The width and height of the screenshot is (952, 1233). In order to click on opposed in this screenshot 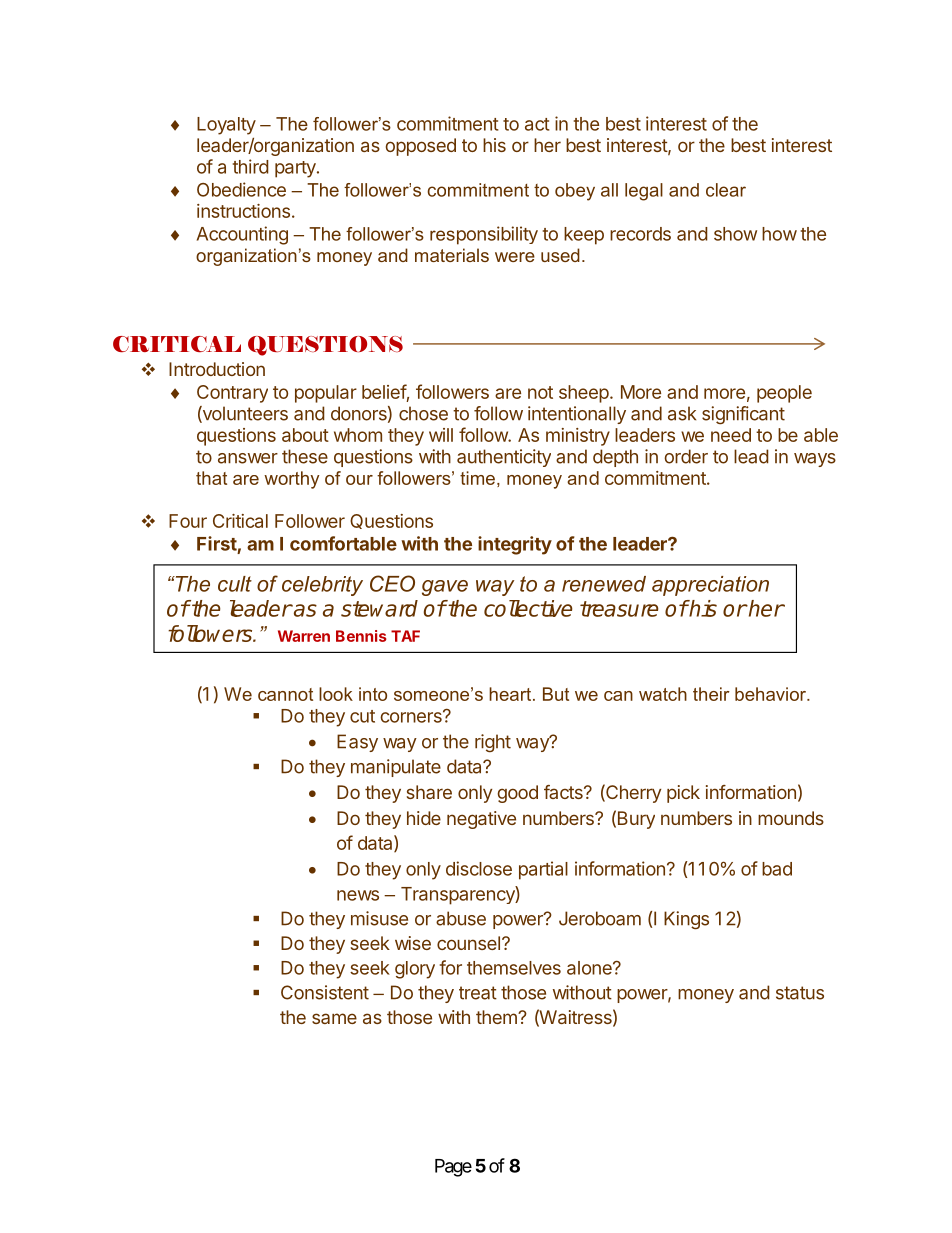, I will do `click(421, 147)`.
